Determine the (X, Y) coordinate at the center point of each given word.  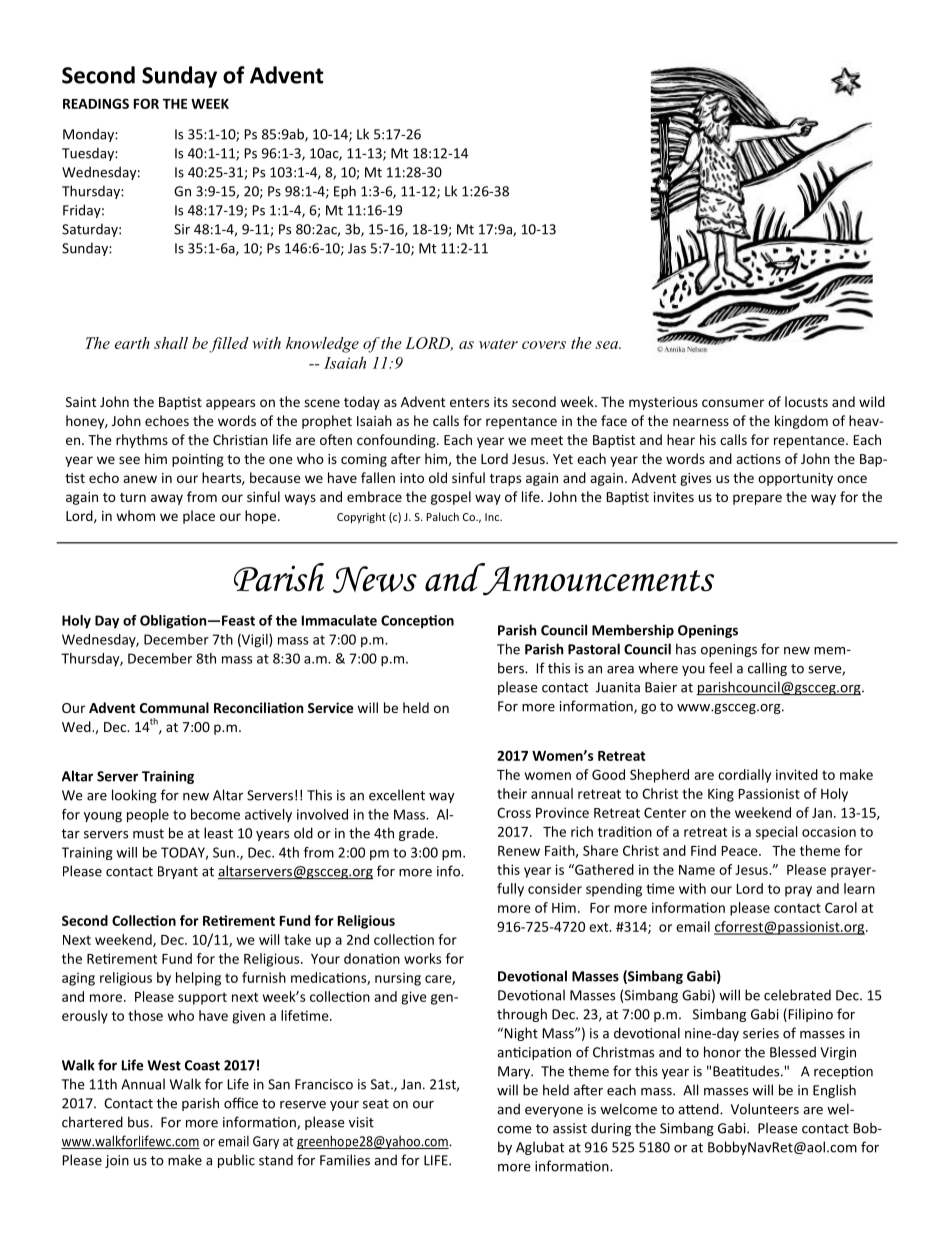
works (422, 958)
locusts (806, 401)
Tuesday (89, 154)
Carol (841, 907)
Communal (174, 707)
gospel (451, 498)
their (512, 793)
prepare (757, 499)
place (199, 517)
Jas (357, 248)
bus (139, 1122)
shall (171, 343)
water (498, 344)
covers (544, 345)
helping (198, 979)
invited (797, 774)
